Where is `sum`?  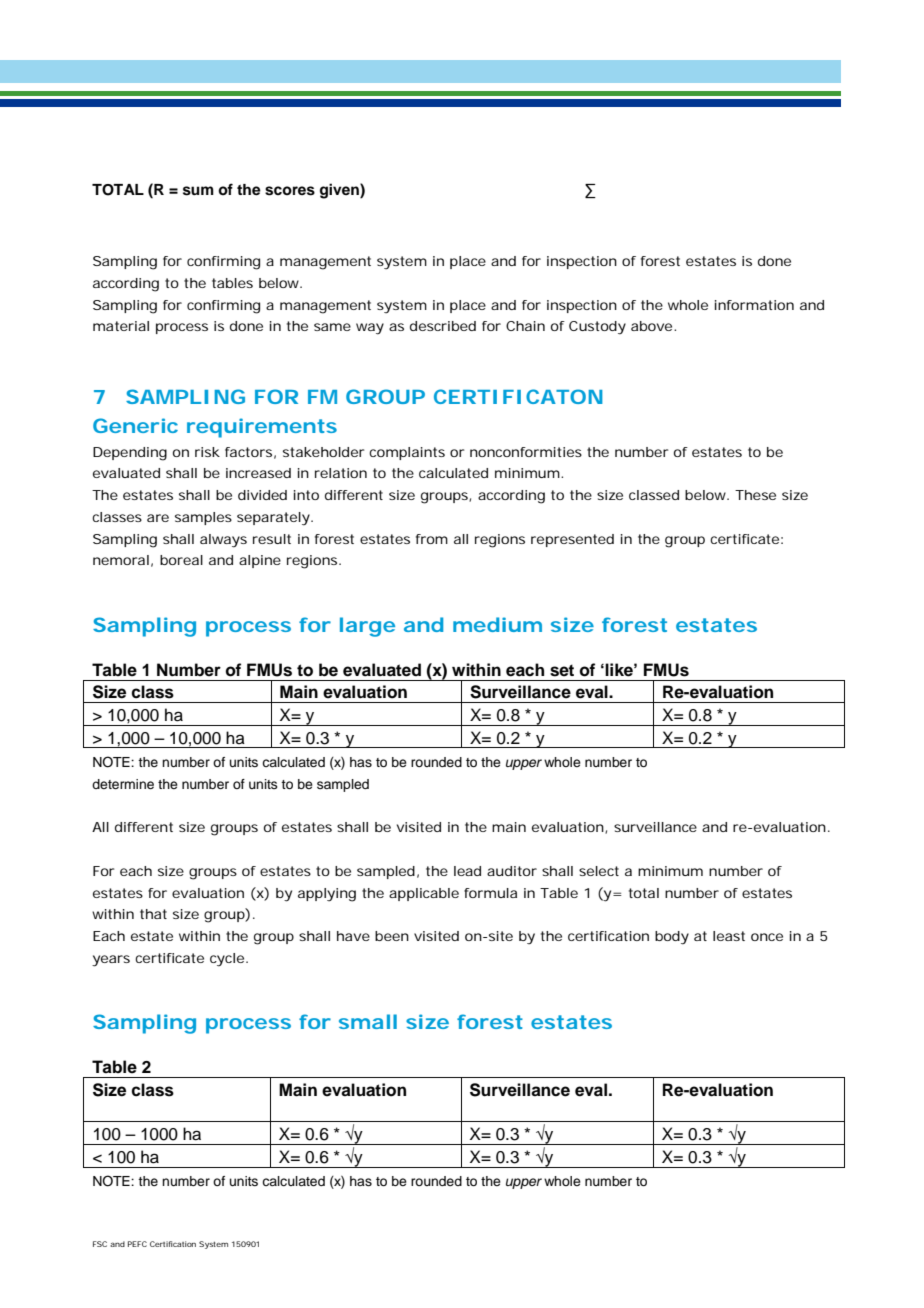 sum is located at coordinates (198, 191).
